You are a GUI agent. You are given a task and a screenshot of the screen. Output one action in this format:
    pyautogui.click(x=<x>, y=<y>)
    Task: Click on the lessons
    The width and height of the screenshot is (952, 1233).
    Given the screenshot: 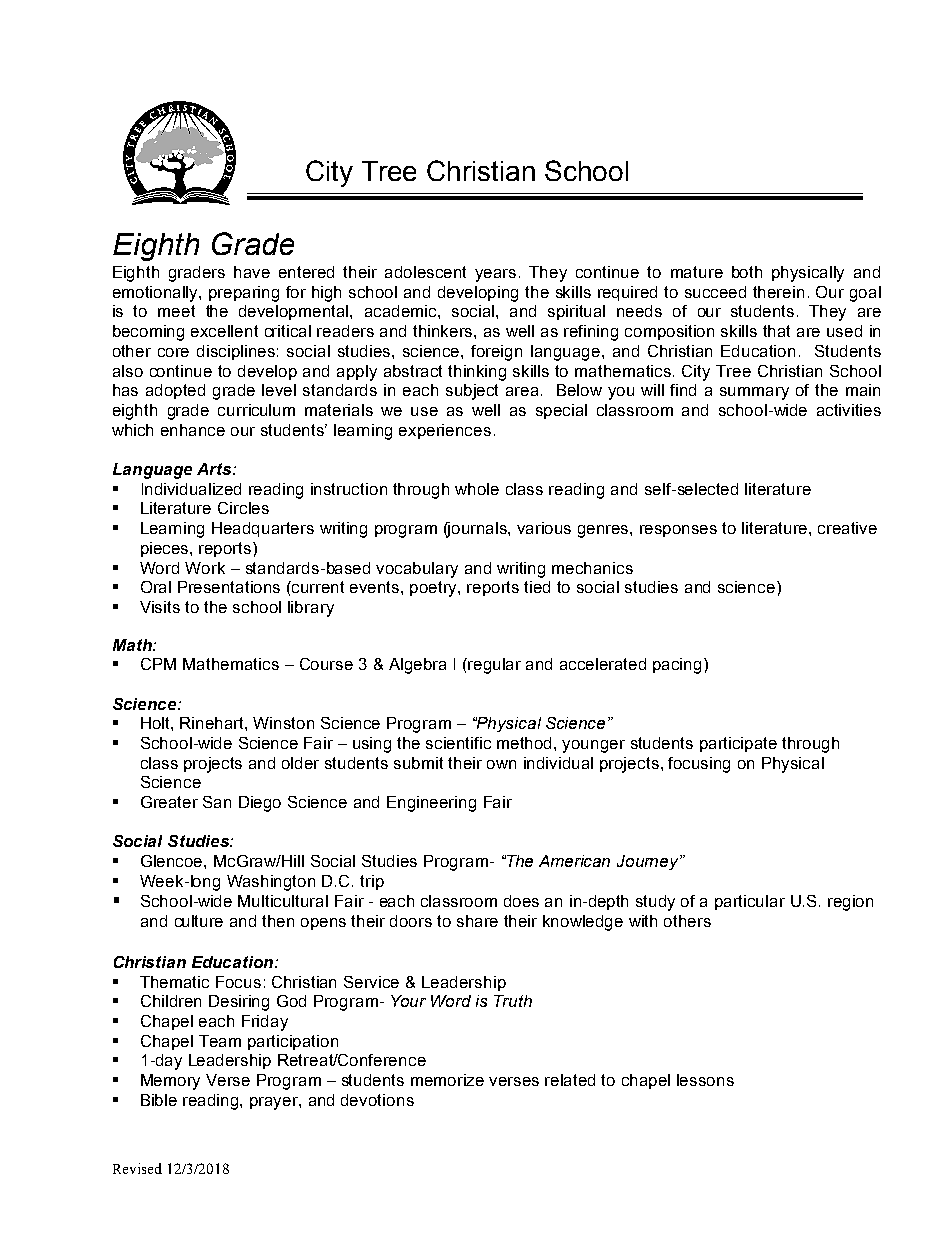 What is the action you would take?
    pyautogui.click(x=705, y=1080)
